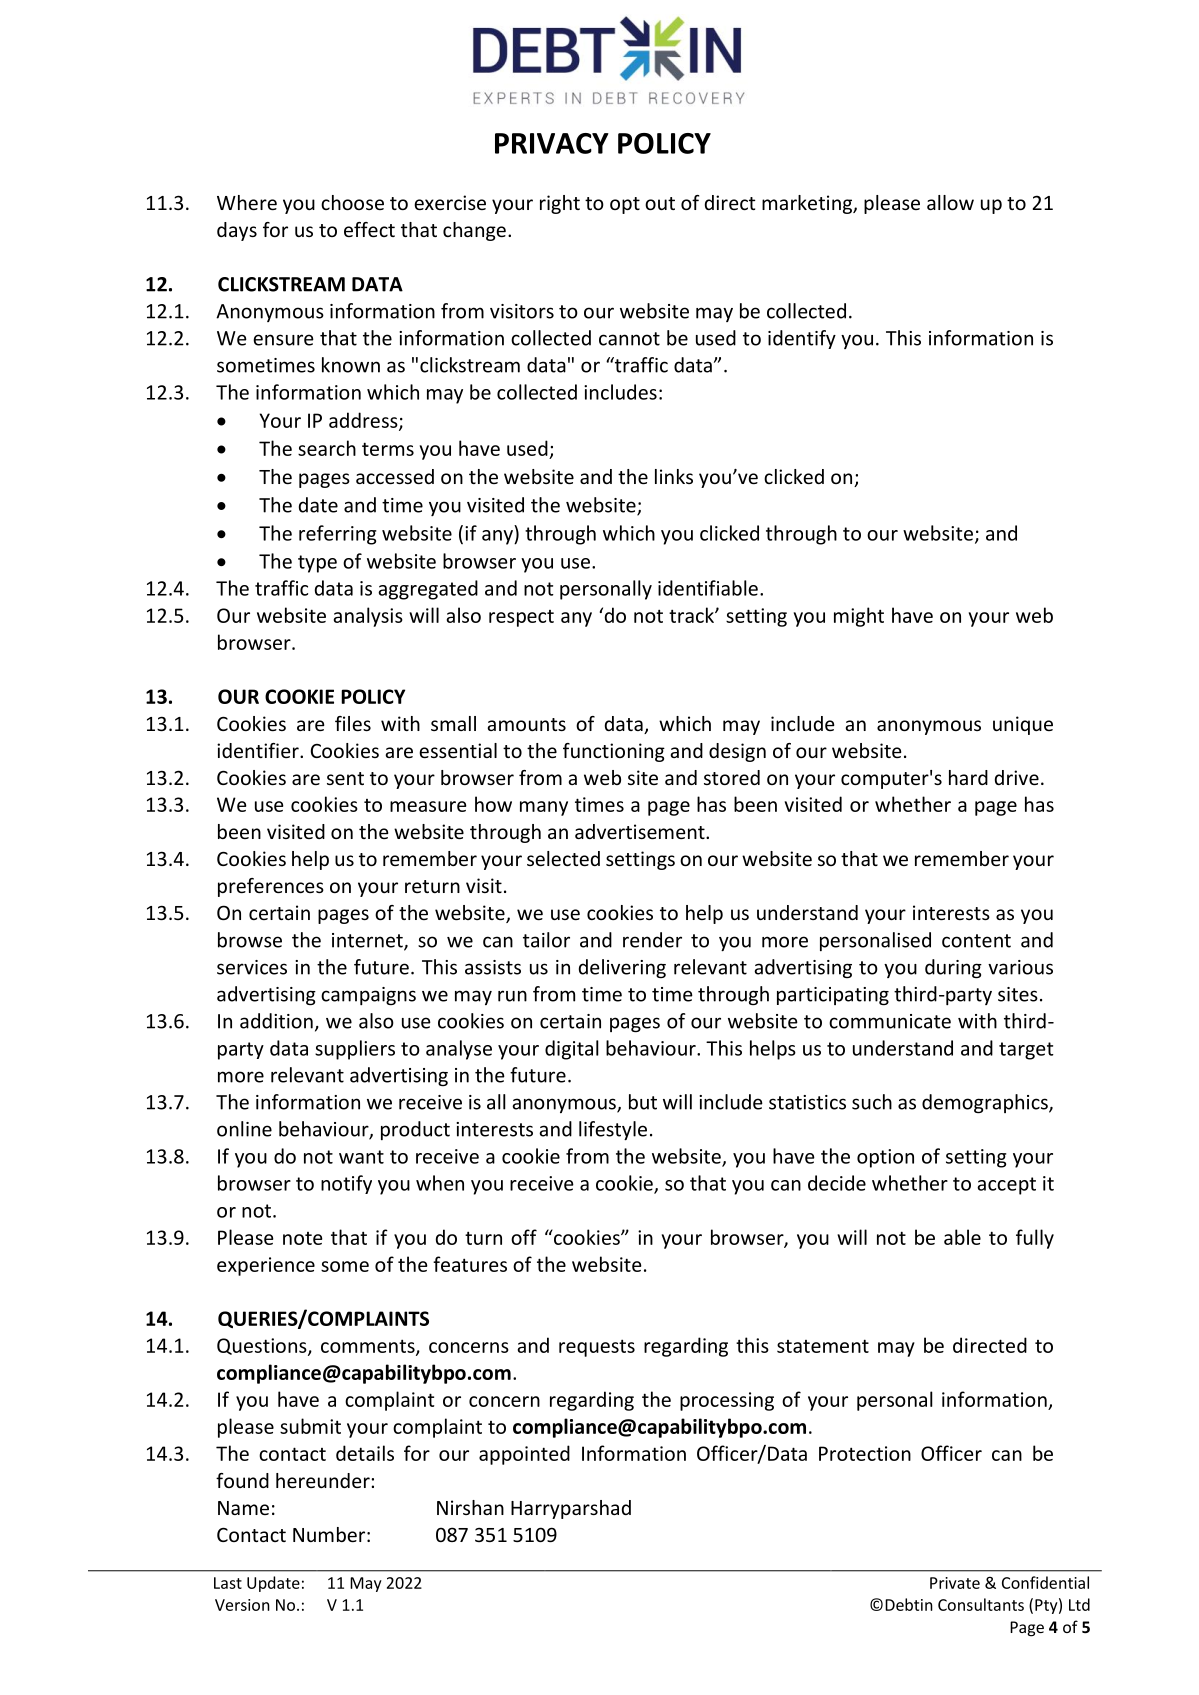  I want to click on out, so click(660, 203).
